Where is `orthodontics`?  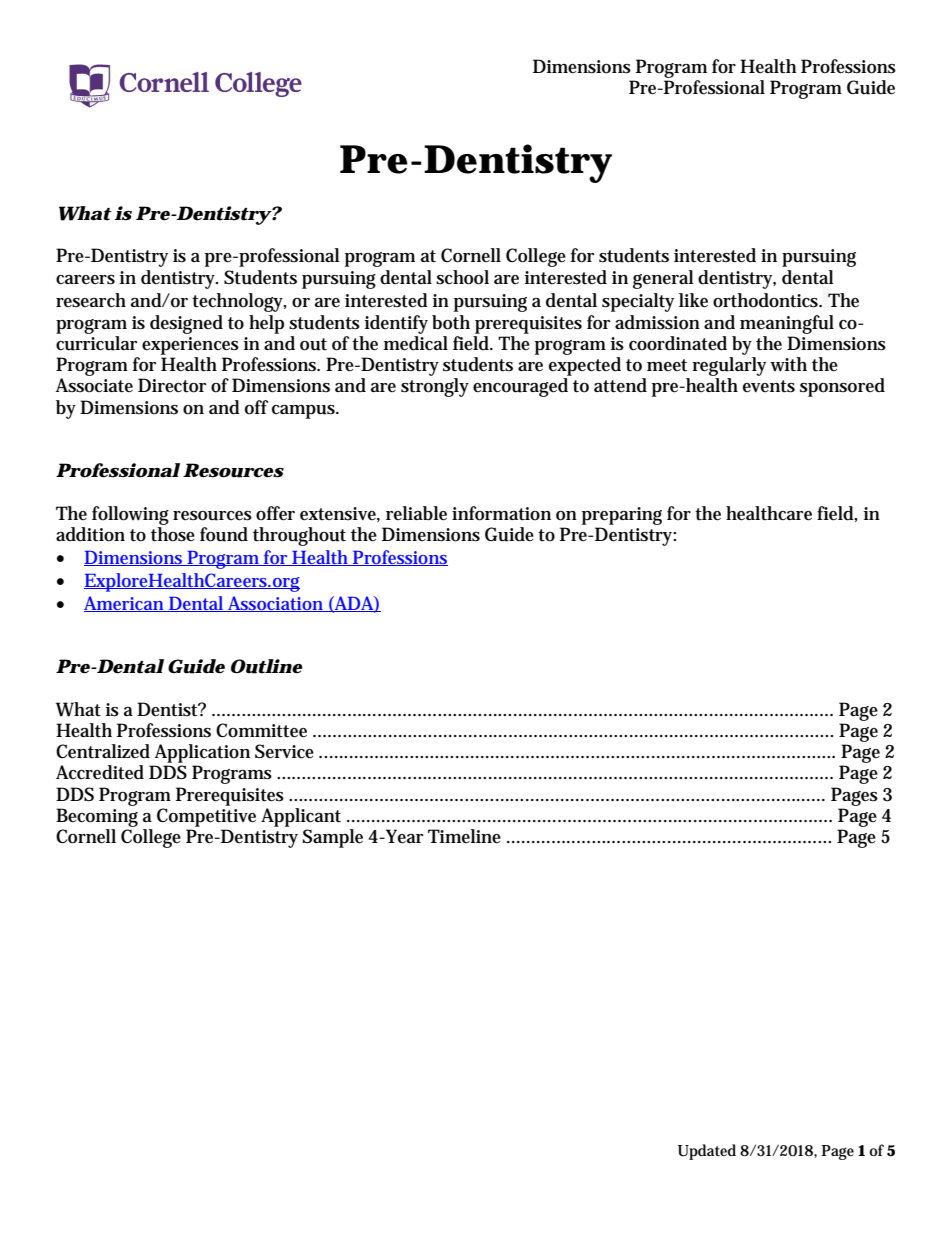 orthodontics is located at coordinates (766, 300).
